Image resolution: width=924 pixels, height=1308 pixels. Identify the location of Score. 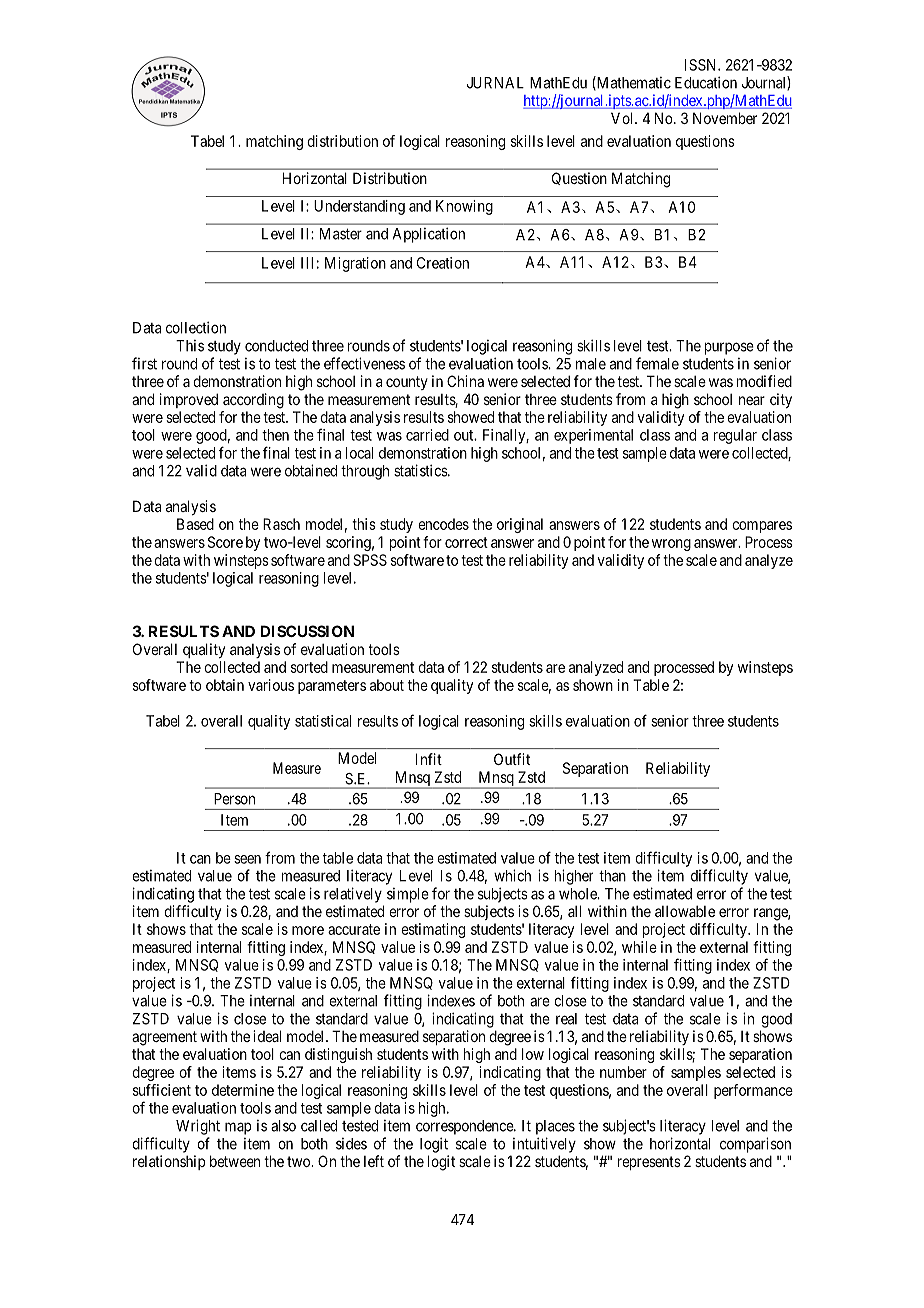
(225, 542).
